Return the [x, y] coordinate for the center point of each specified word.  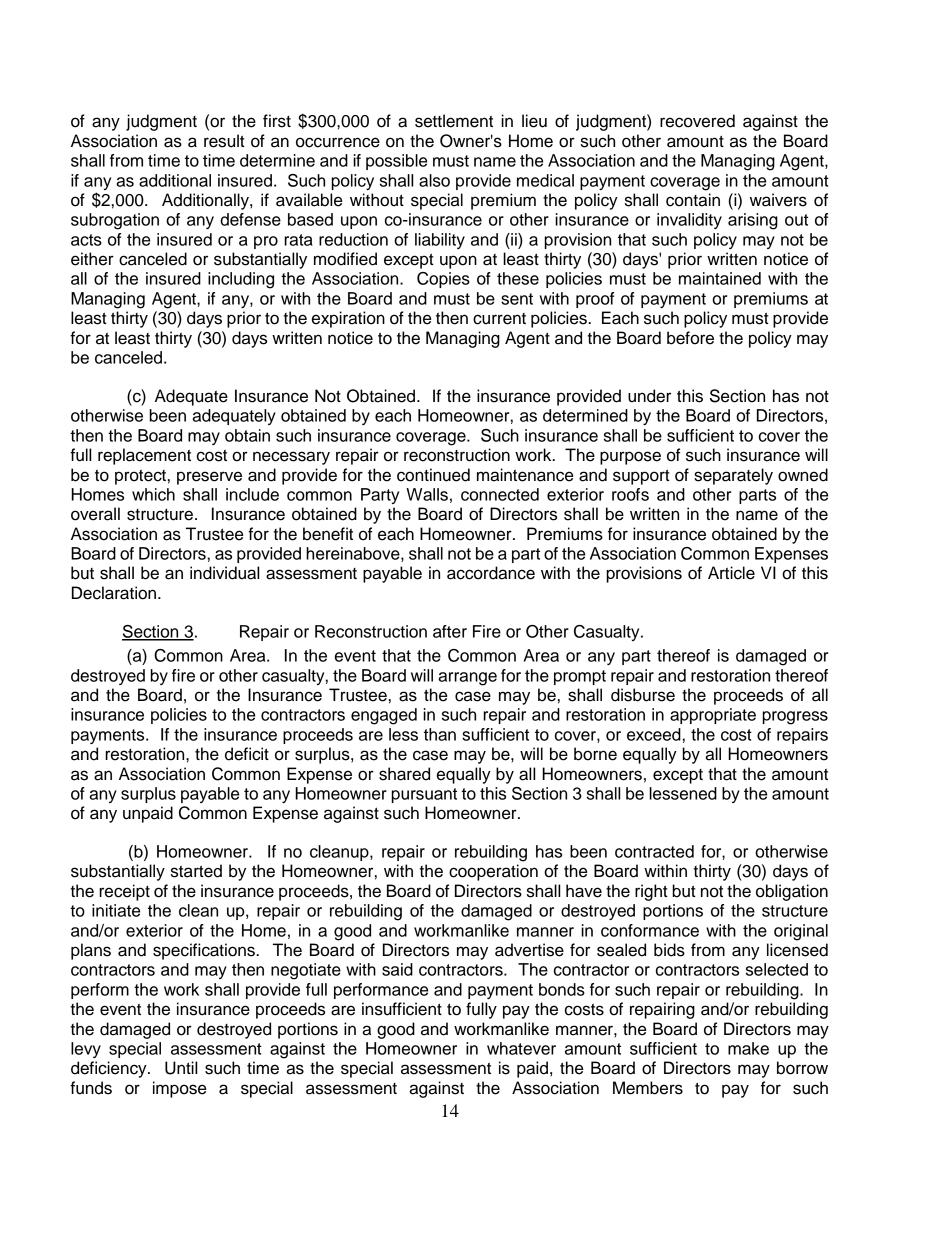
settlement [454, 121]
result [224, 141]
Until [181, 1068]
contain [693, 200]
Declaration [115, 593]
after [450, 631]
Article [731, 573]
